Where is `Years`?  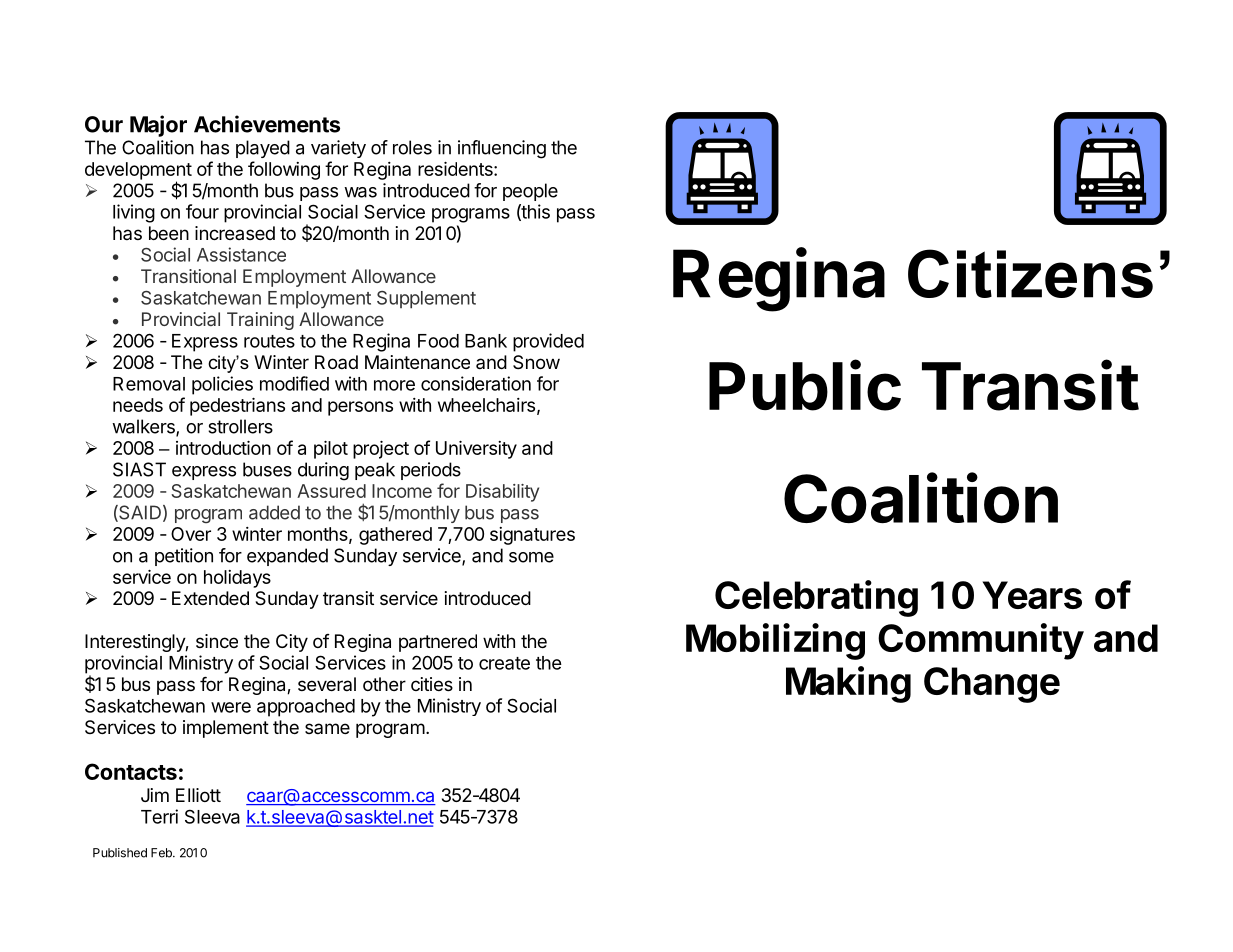 Years is located at coordinates (1032, 595).
